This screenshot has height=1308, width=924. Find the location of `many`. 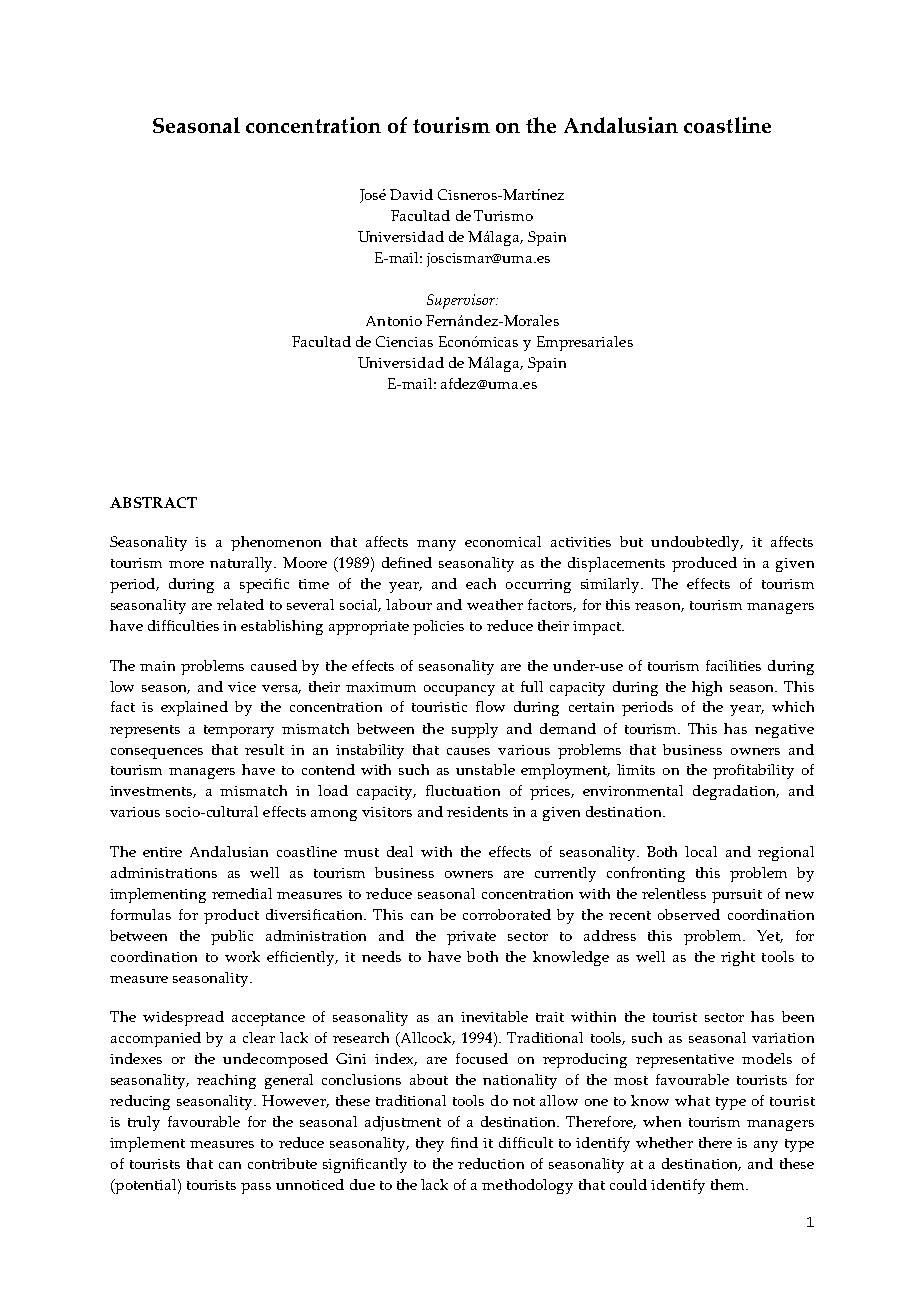

many is located at coordinates (436, 545).
